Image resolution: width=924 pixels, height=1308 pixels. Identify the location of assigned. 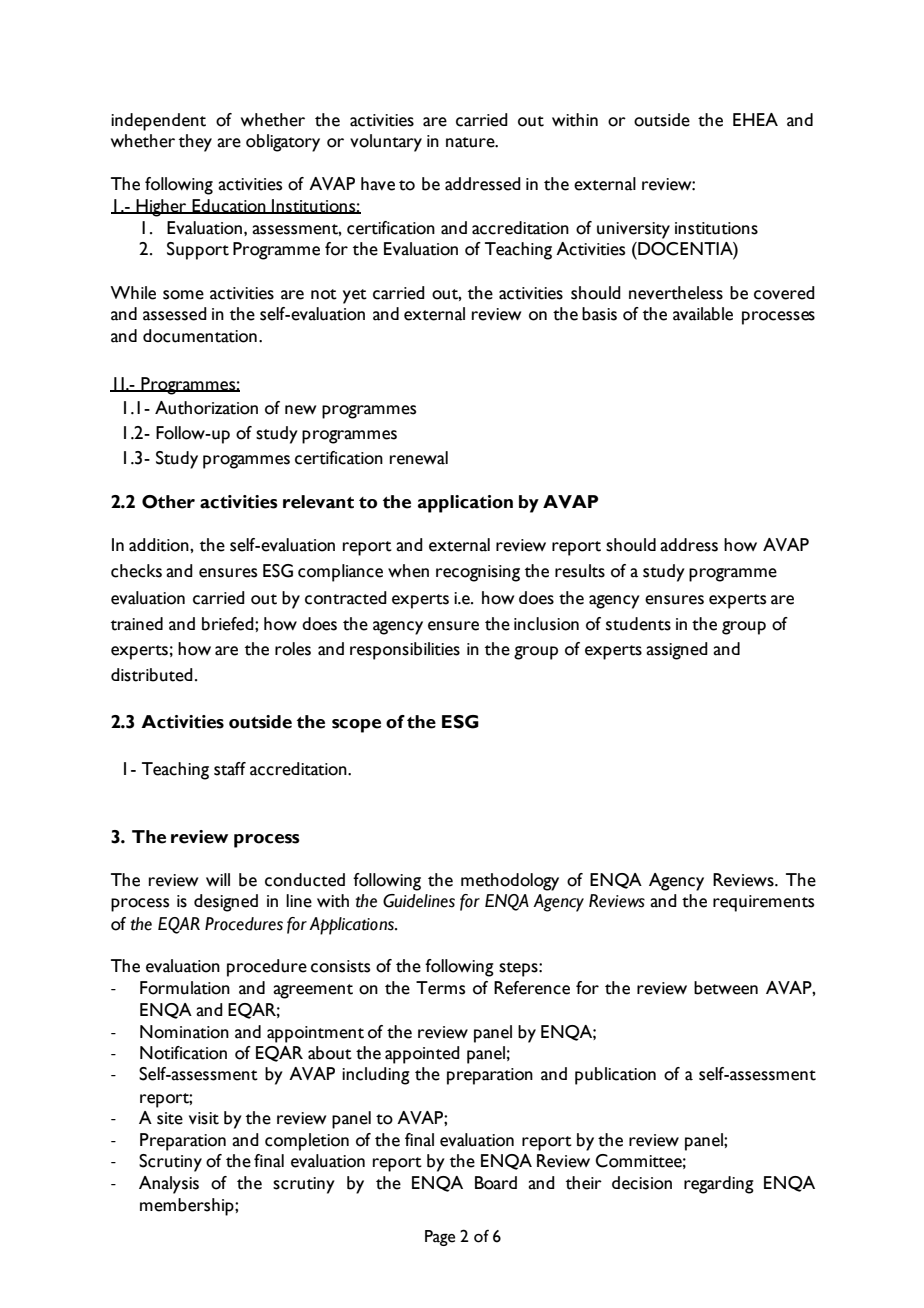
(677, 651).
